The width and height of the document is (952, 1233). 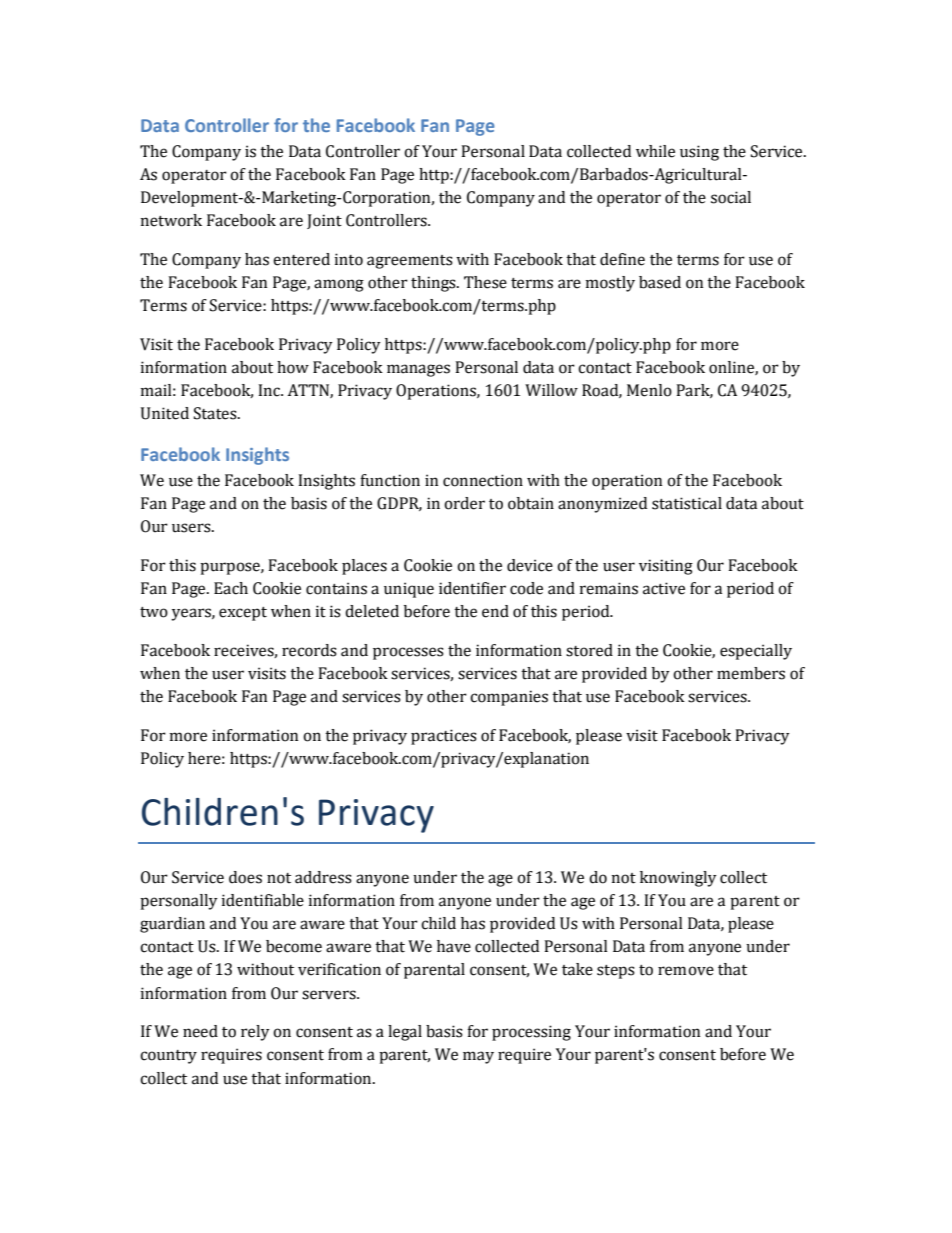 I want to click on knowingly, so click(x=678, y=879).
